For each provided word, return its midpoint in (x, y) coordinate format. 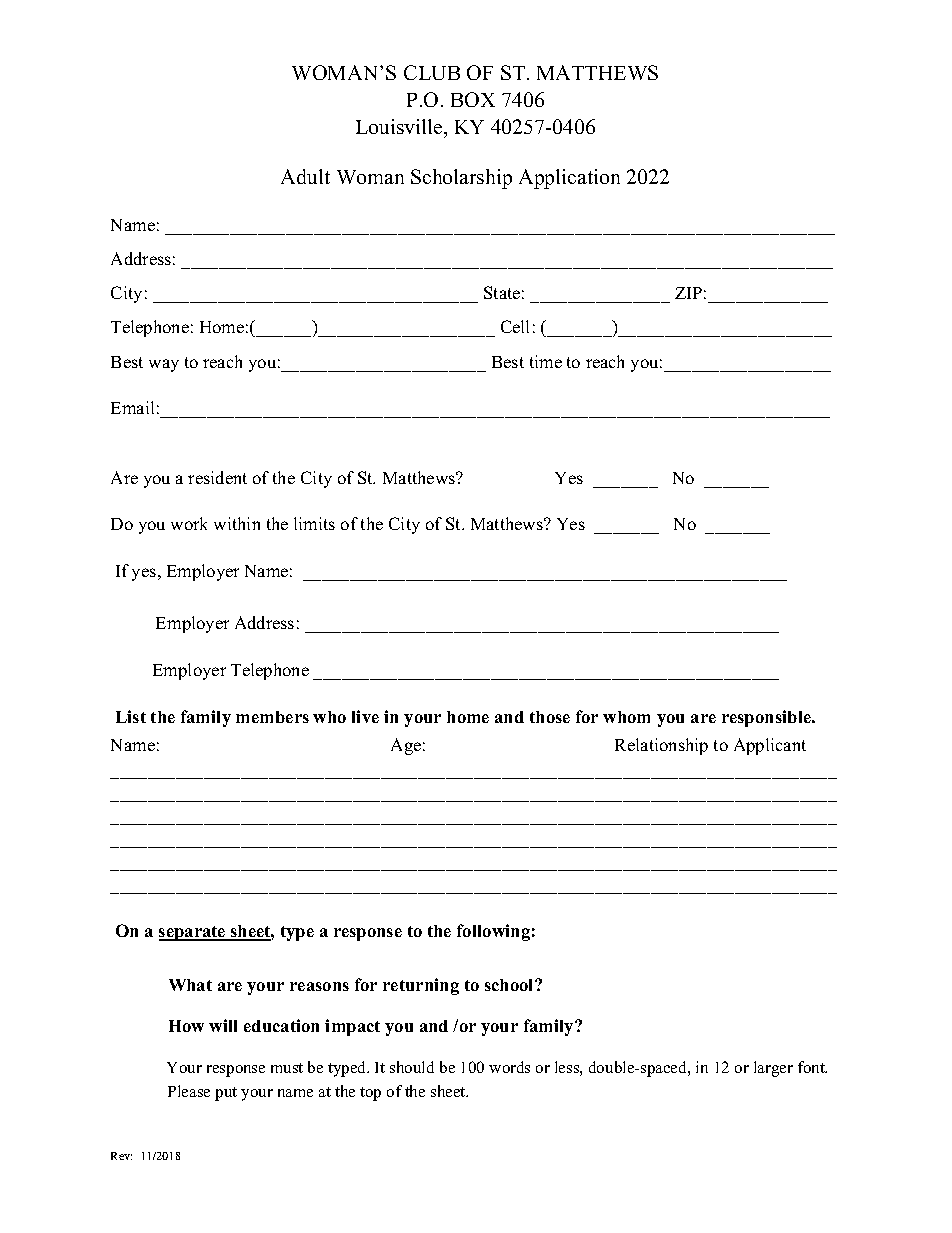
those (550, 717)
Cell (515, 326)
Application (569, 179)
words (509, 1067)
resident (217, 477)
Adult (305, 176)
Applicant (770, 746)
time (546, 361)
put (226, 1094)
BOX (473, 99)
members (272, 717)
